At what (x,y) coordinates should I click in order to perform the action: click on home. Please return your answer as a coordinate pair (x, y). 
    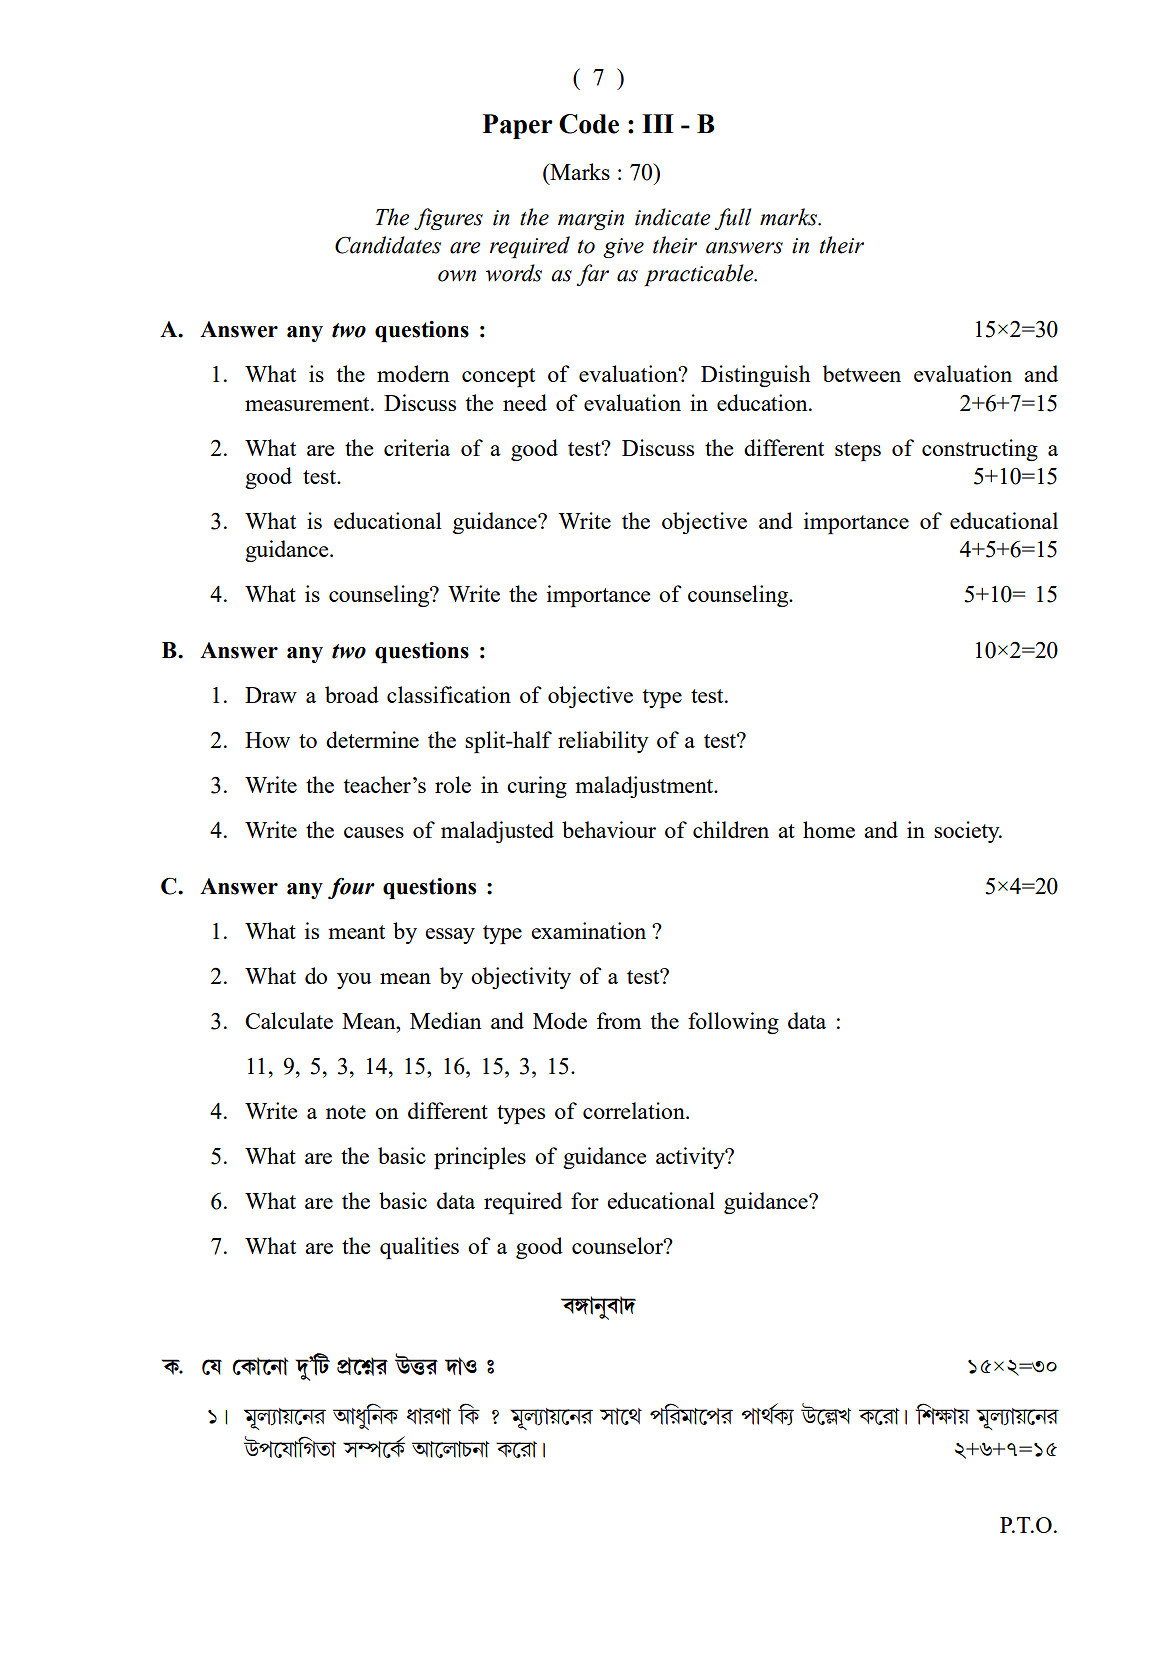
    Looking at the image, I should click on (829, 829).
